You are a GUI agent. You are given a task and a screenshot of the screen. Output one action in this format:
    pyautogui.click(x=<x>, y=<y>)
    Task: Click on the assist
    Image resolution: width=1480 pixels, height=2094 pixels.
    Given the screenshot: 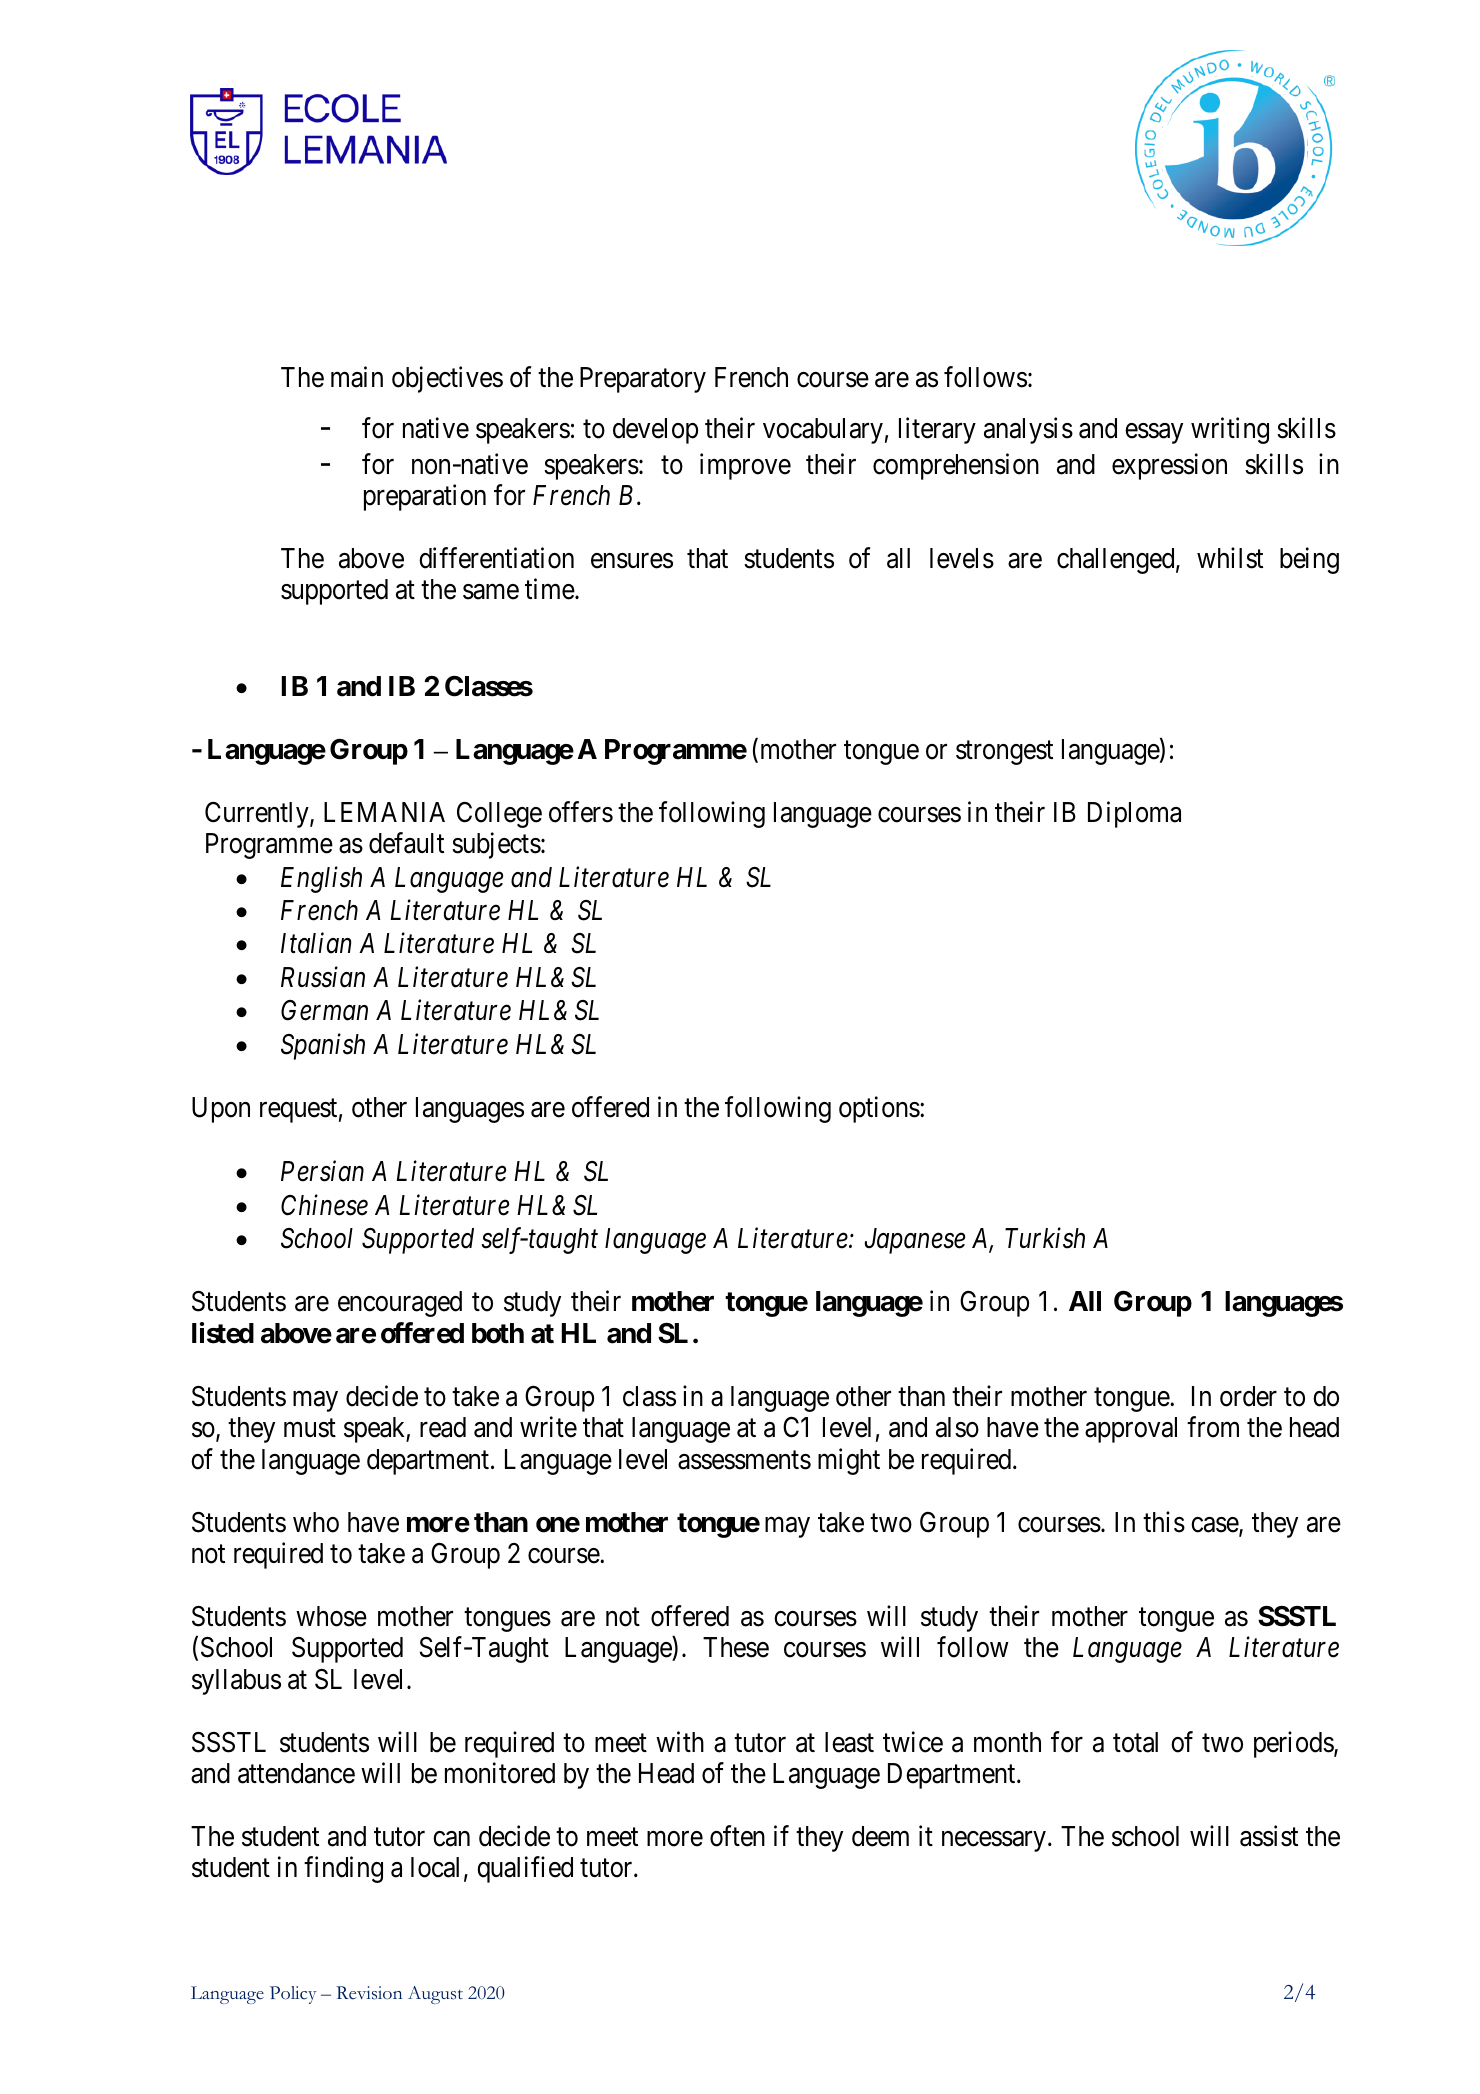 What is the action you would take?
    pyautogui.click(x=1269, y=1836)
